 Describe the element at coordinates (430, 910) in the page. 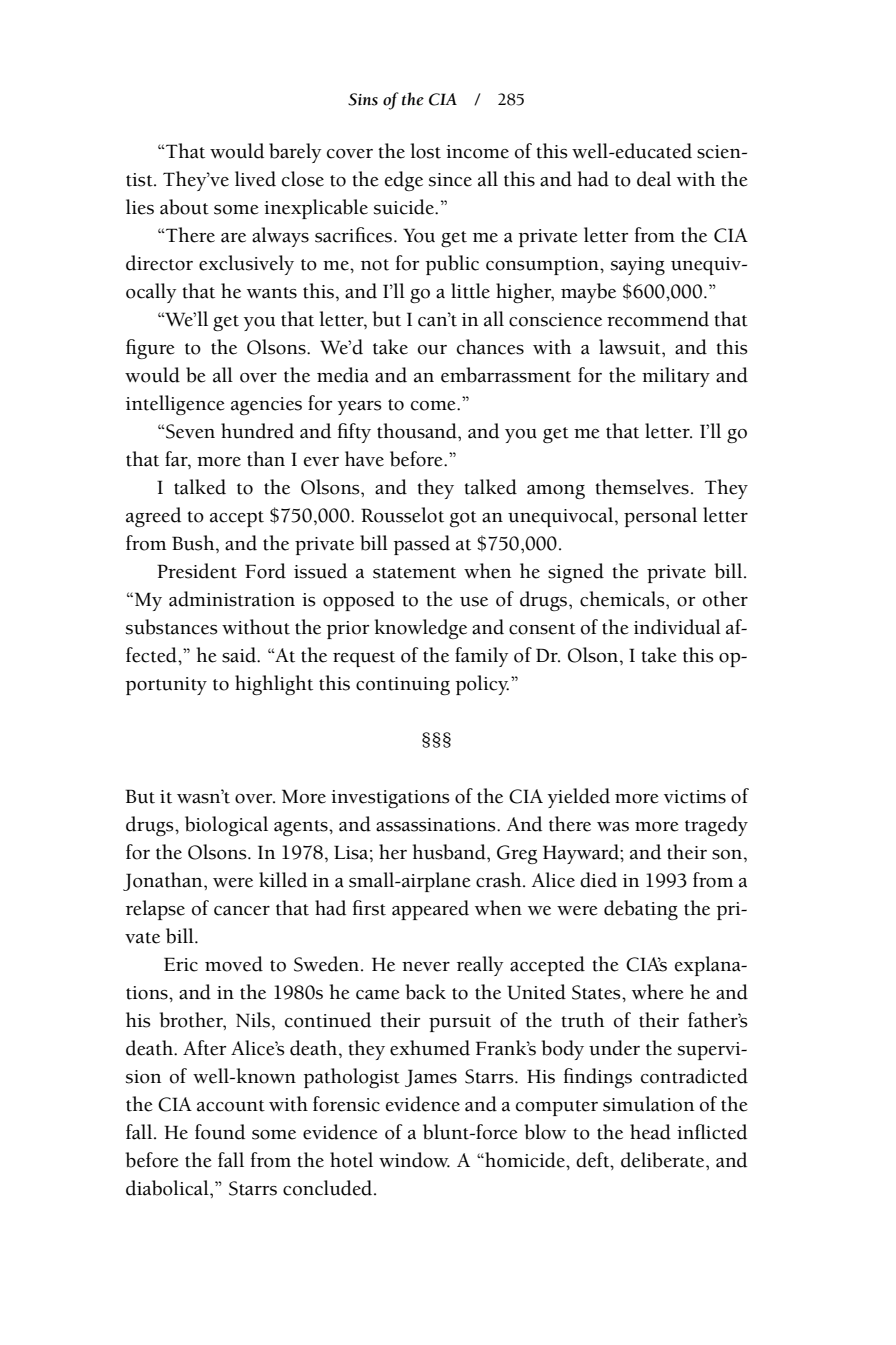

I see `appeared` at that location.
